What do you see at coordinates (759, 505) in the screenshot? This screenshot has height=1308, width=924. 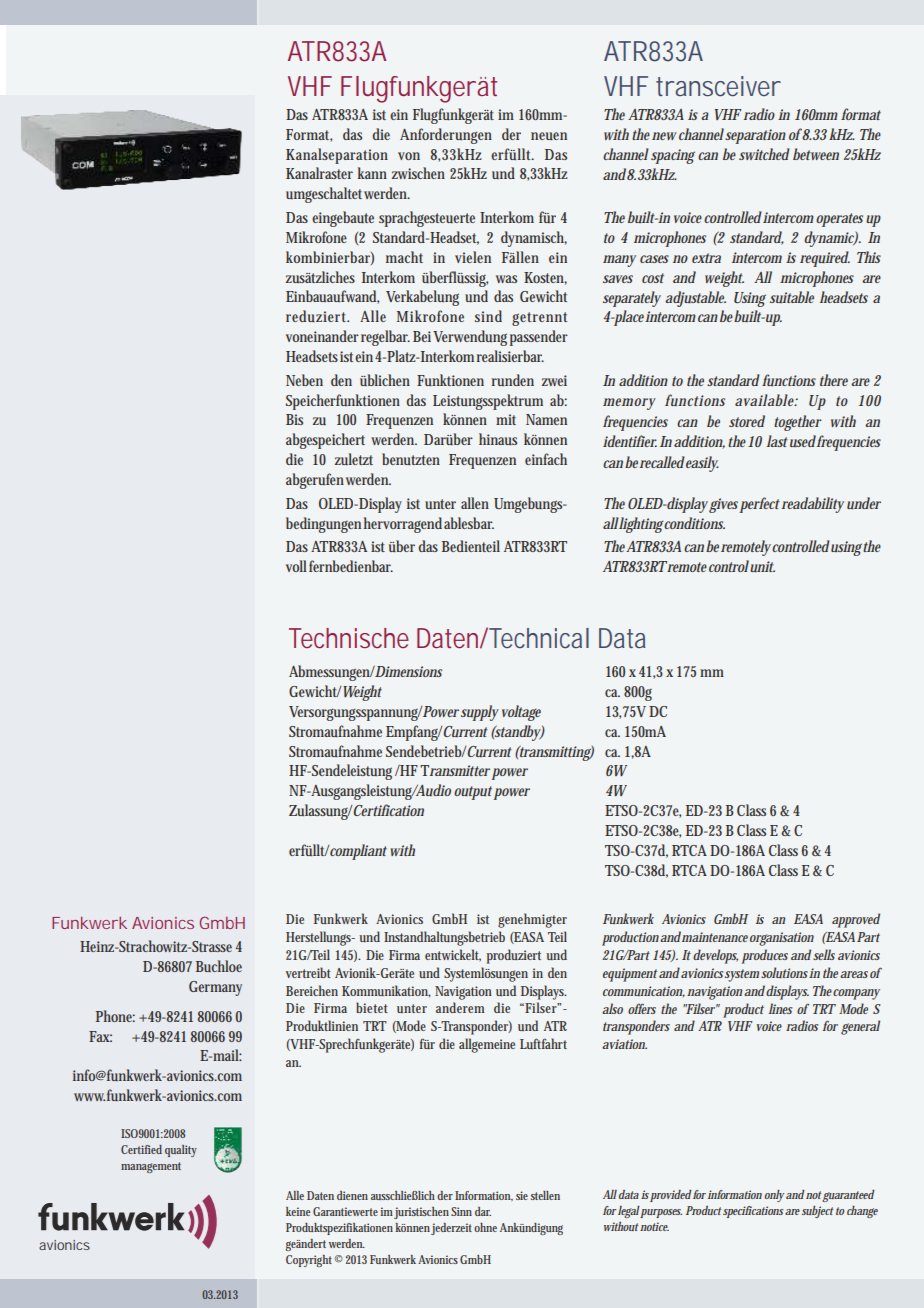 I see `perfect` at bounding box center [759, 505].
